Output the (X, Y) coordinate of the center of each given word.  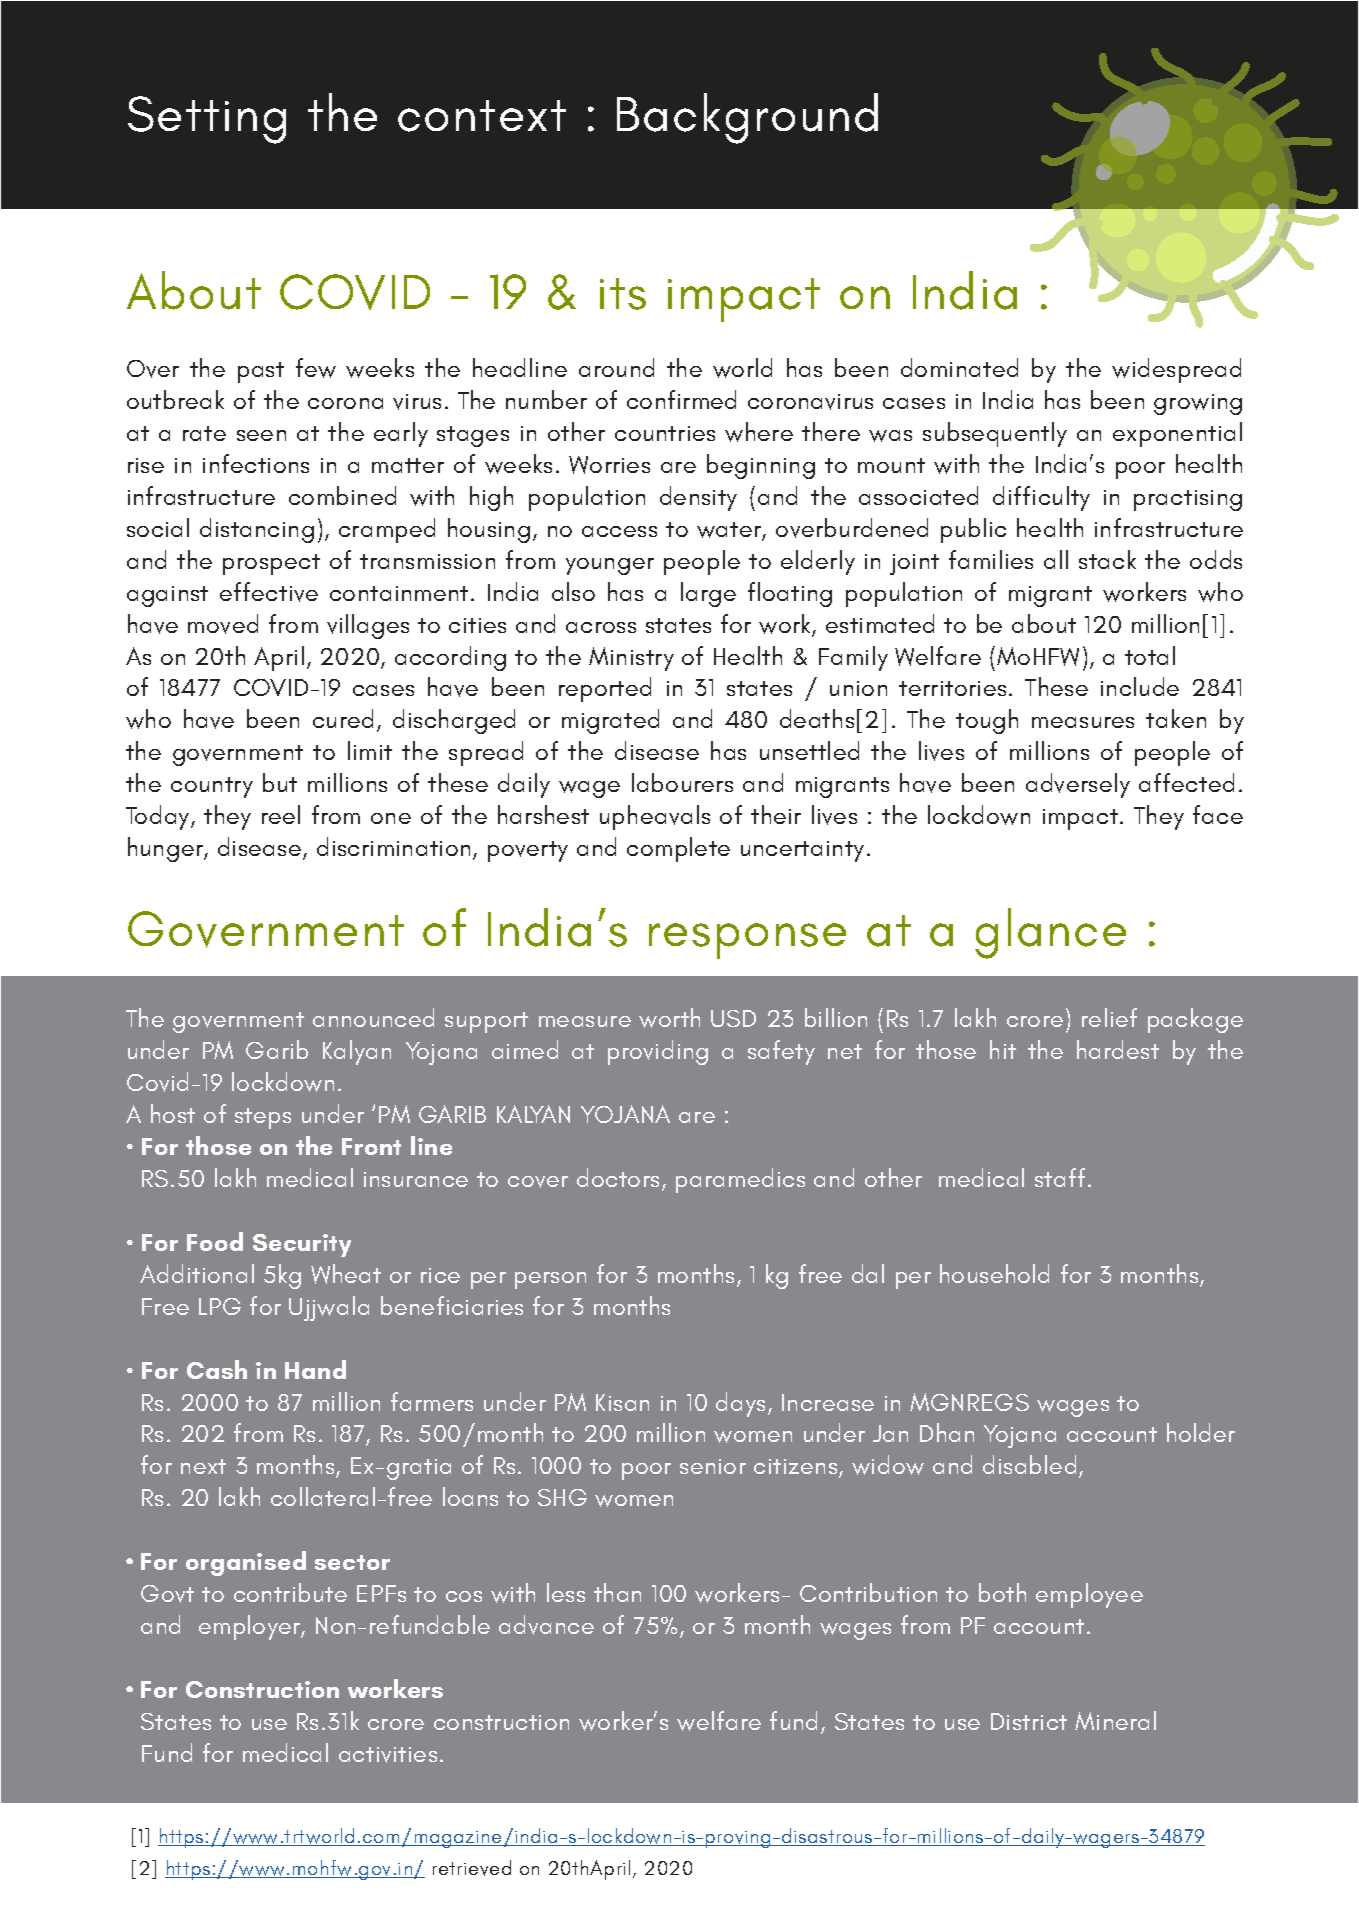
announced (373, 1017)
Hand (315, 1369)
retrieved (472, 1868)
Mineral (1115, 1720)
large (708, 594)
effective (269, 592)
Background (747, 118)
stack (1107, 559)
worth (669, 1018)
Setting (207, 120)
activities (388, 1755)
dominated (959, 367)
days (742, 1404)
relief (1109, 1017)
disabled (1029, 1464)
